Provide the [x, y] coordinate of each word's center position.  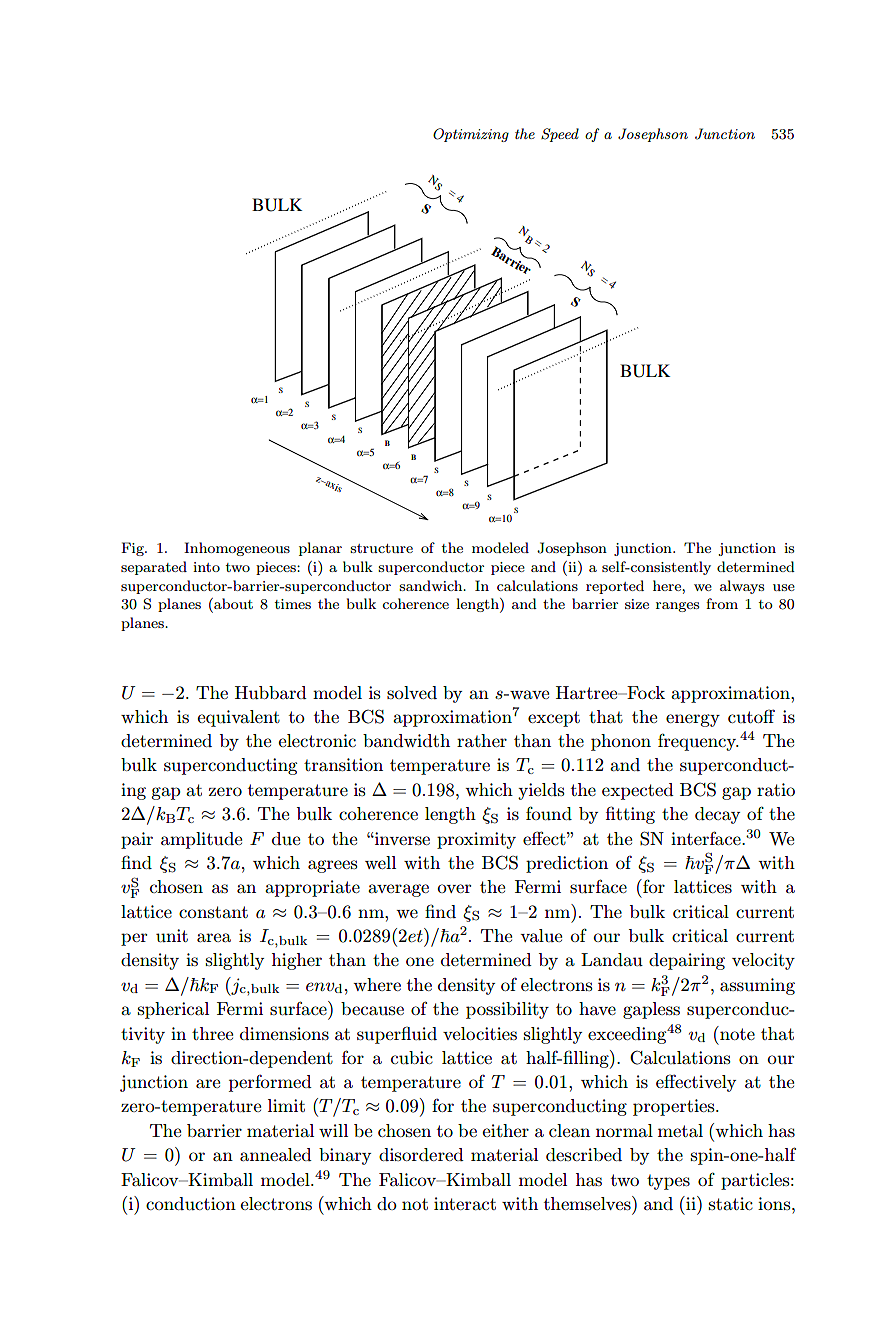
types [668, 1182]
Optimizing [471, 135]
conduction [191, 1203]
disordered [421, 1154]
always [742, 587]
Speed [560, 135]
